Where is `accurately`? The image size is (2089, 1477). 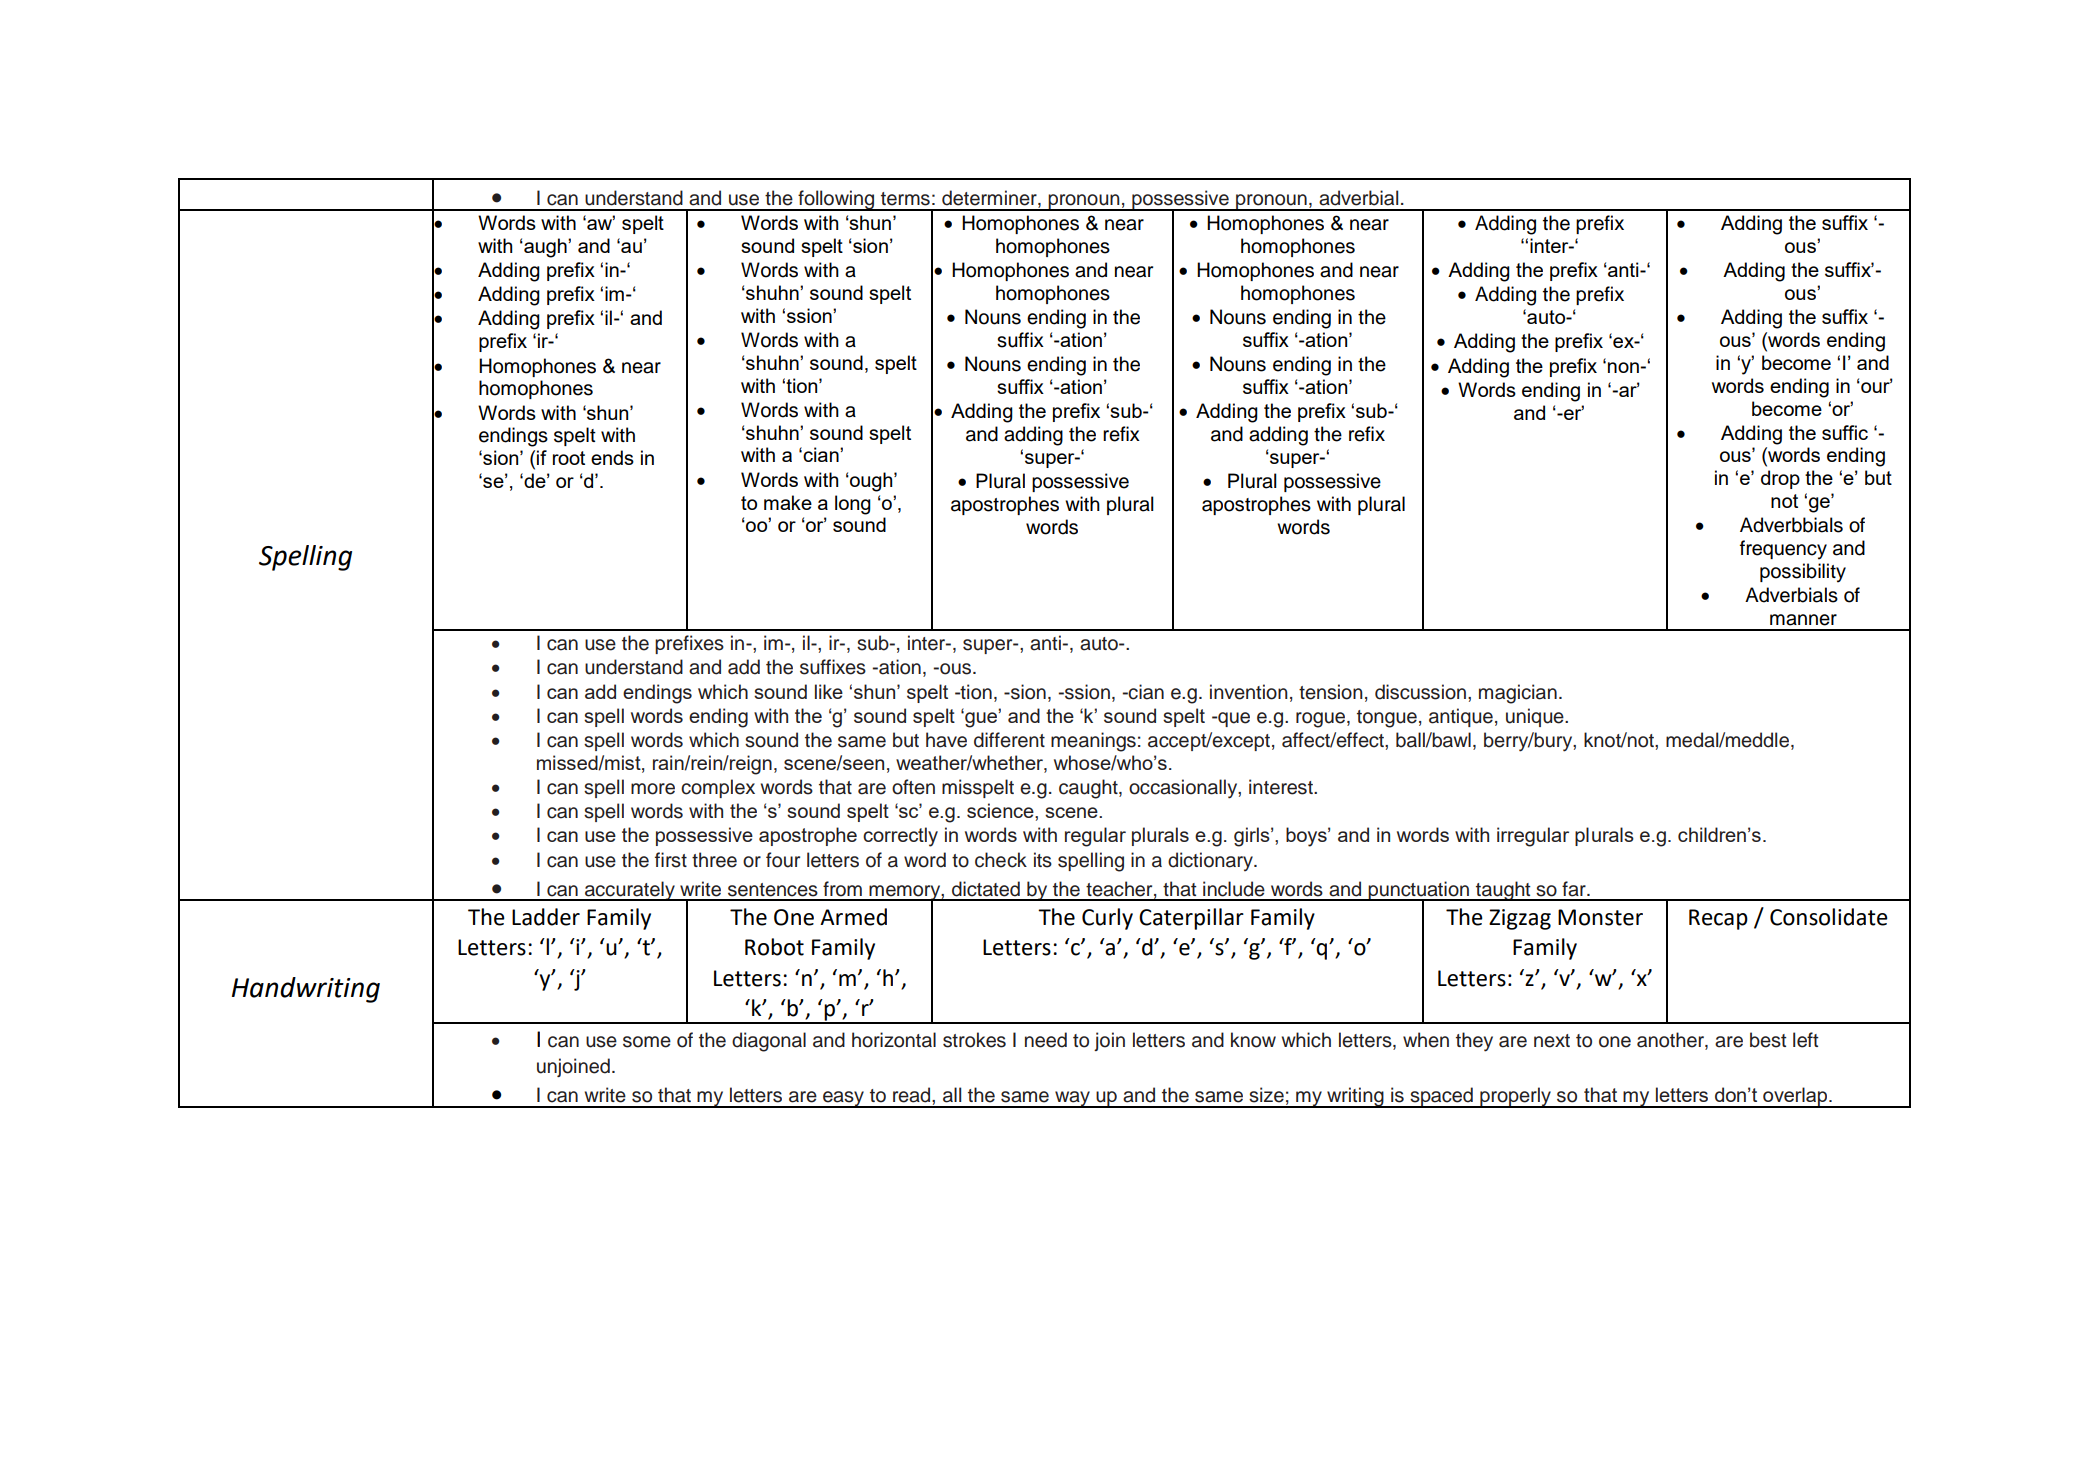 accurately is located at coordinates (630, 891).
